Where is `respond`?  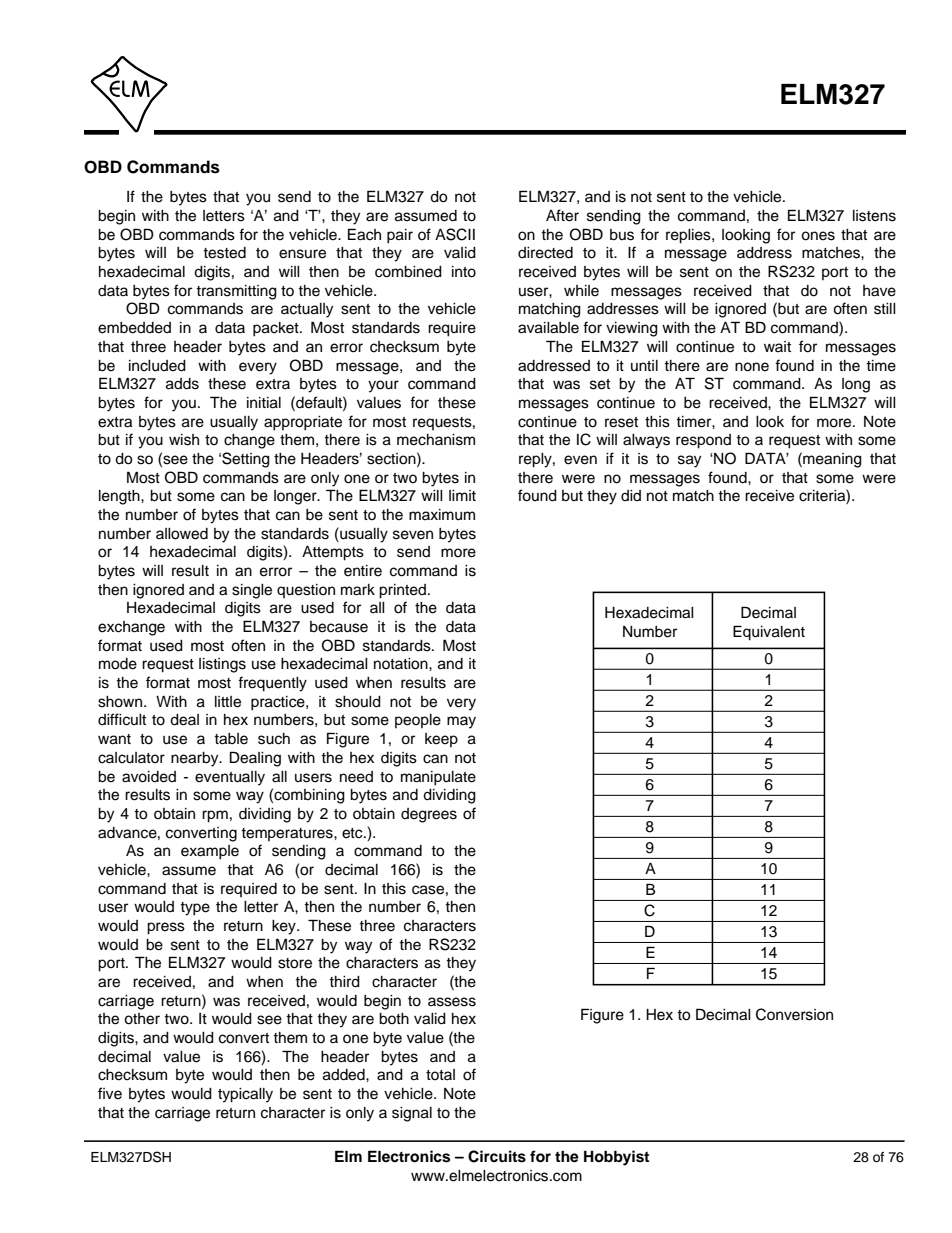 respond is located at coordinates (703, 441).
